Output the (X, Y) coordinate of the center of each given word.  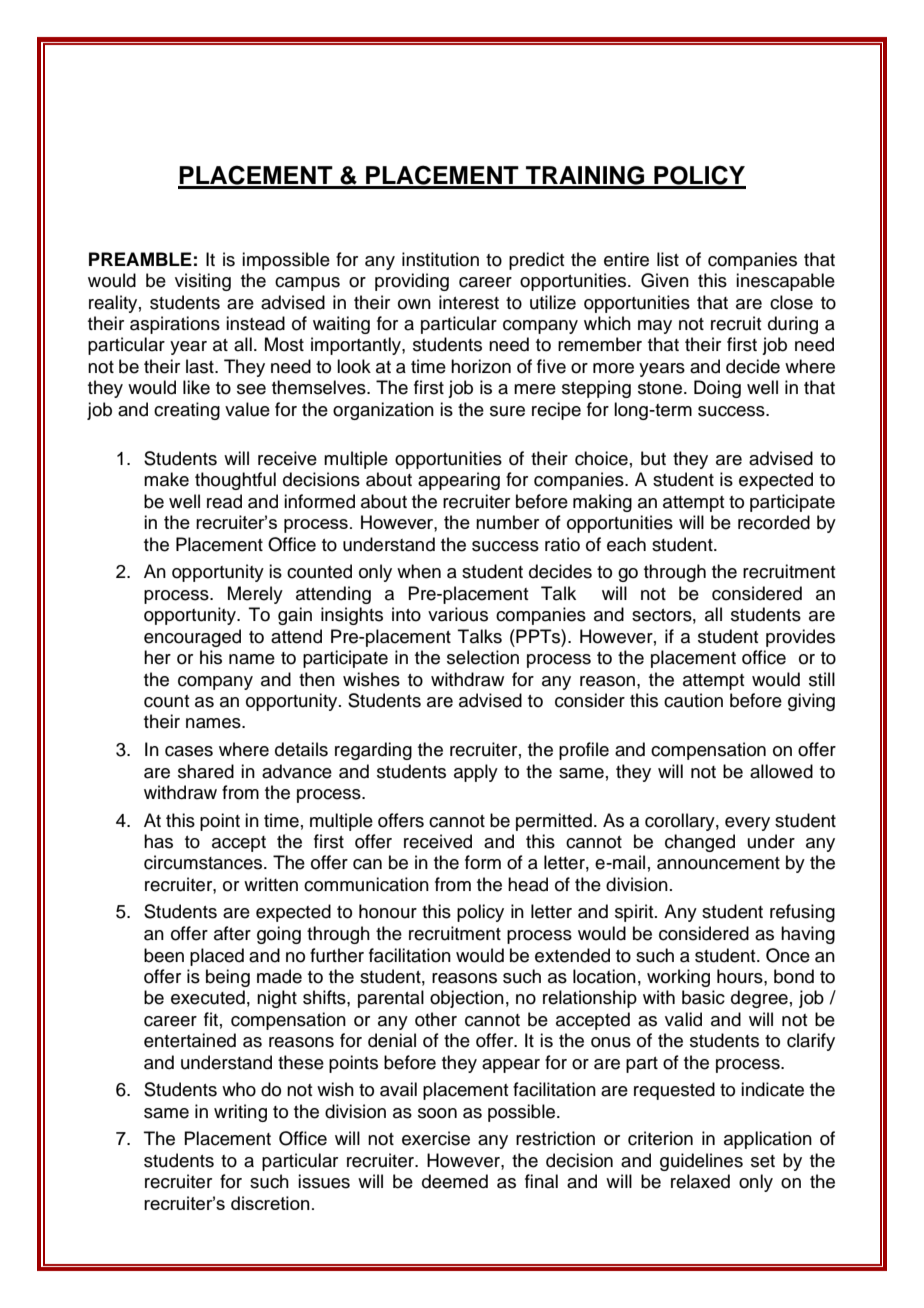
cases (189, 751)
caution (693, 700)
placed (217, 957)
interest (469, 302)
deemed (455, 1181)
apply (476, 773)
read (224, 501)
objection (467, 999)
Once (788, 955)
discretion (270, 1203)
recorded (774, 522)
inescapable (785, 282)
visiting (203, 282)
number (507, 522)
